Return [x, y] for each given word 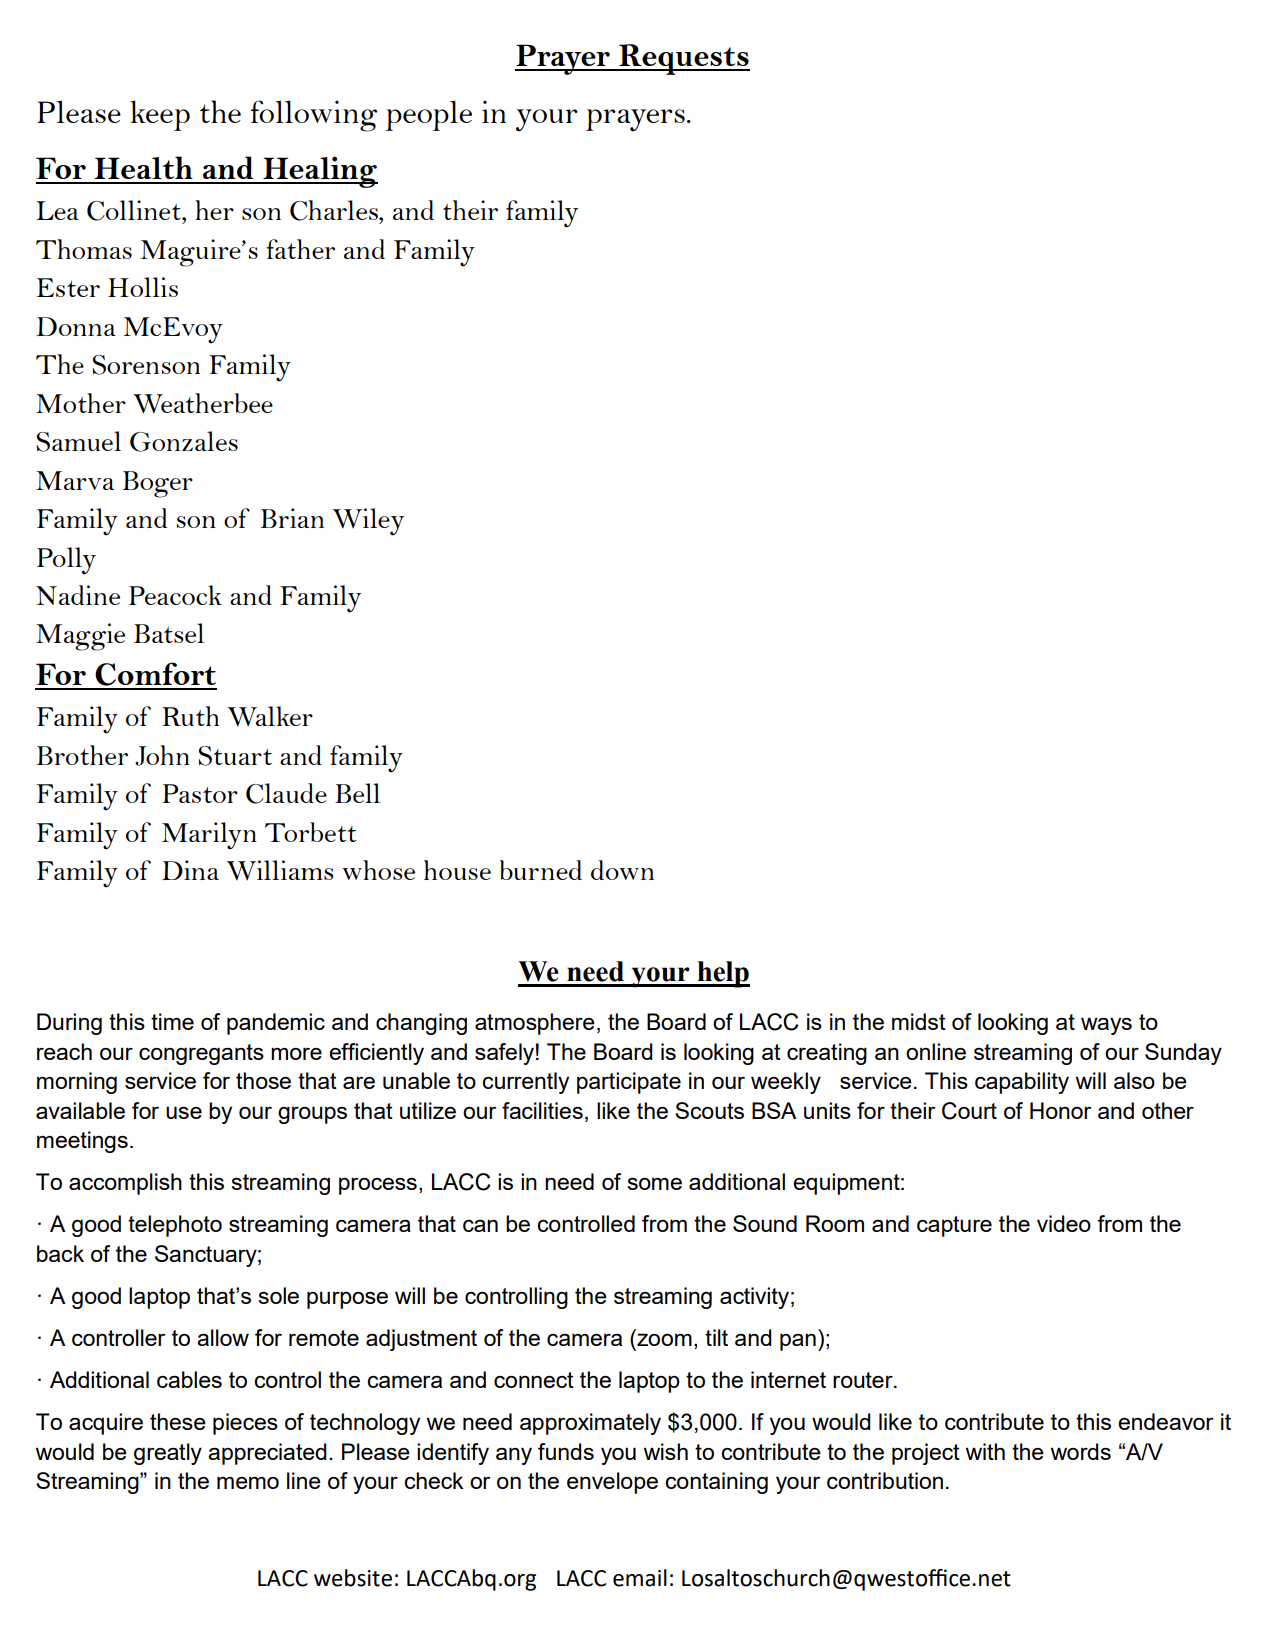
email [640, 1578]
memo [248, 1482]
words [1080, 1451]
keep [160, 115]
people [429, 115]
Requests [683, 59]
